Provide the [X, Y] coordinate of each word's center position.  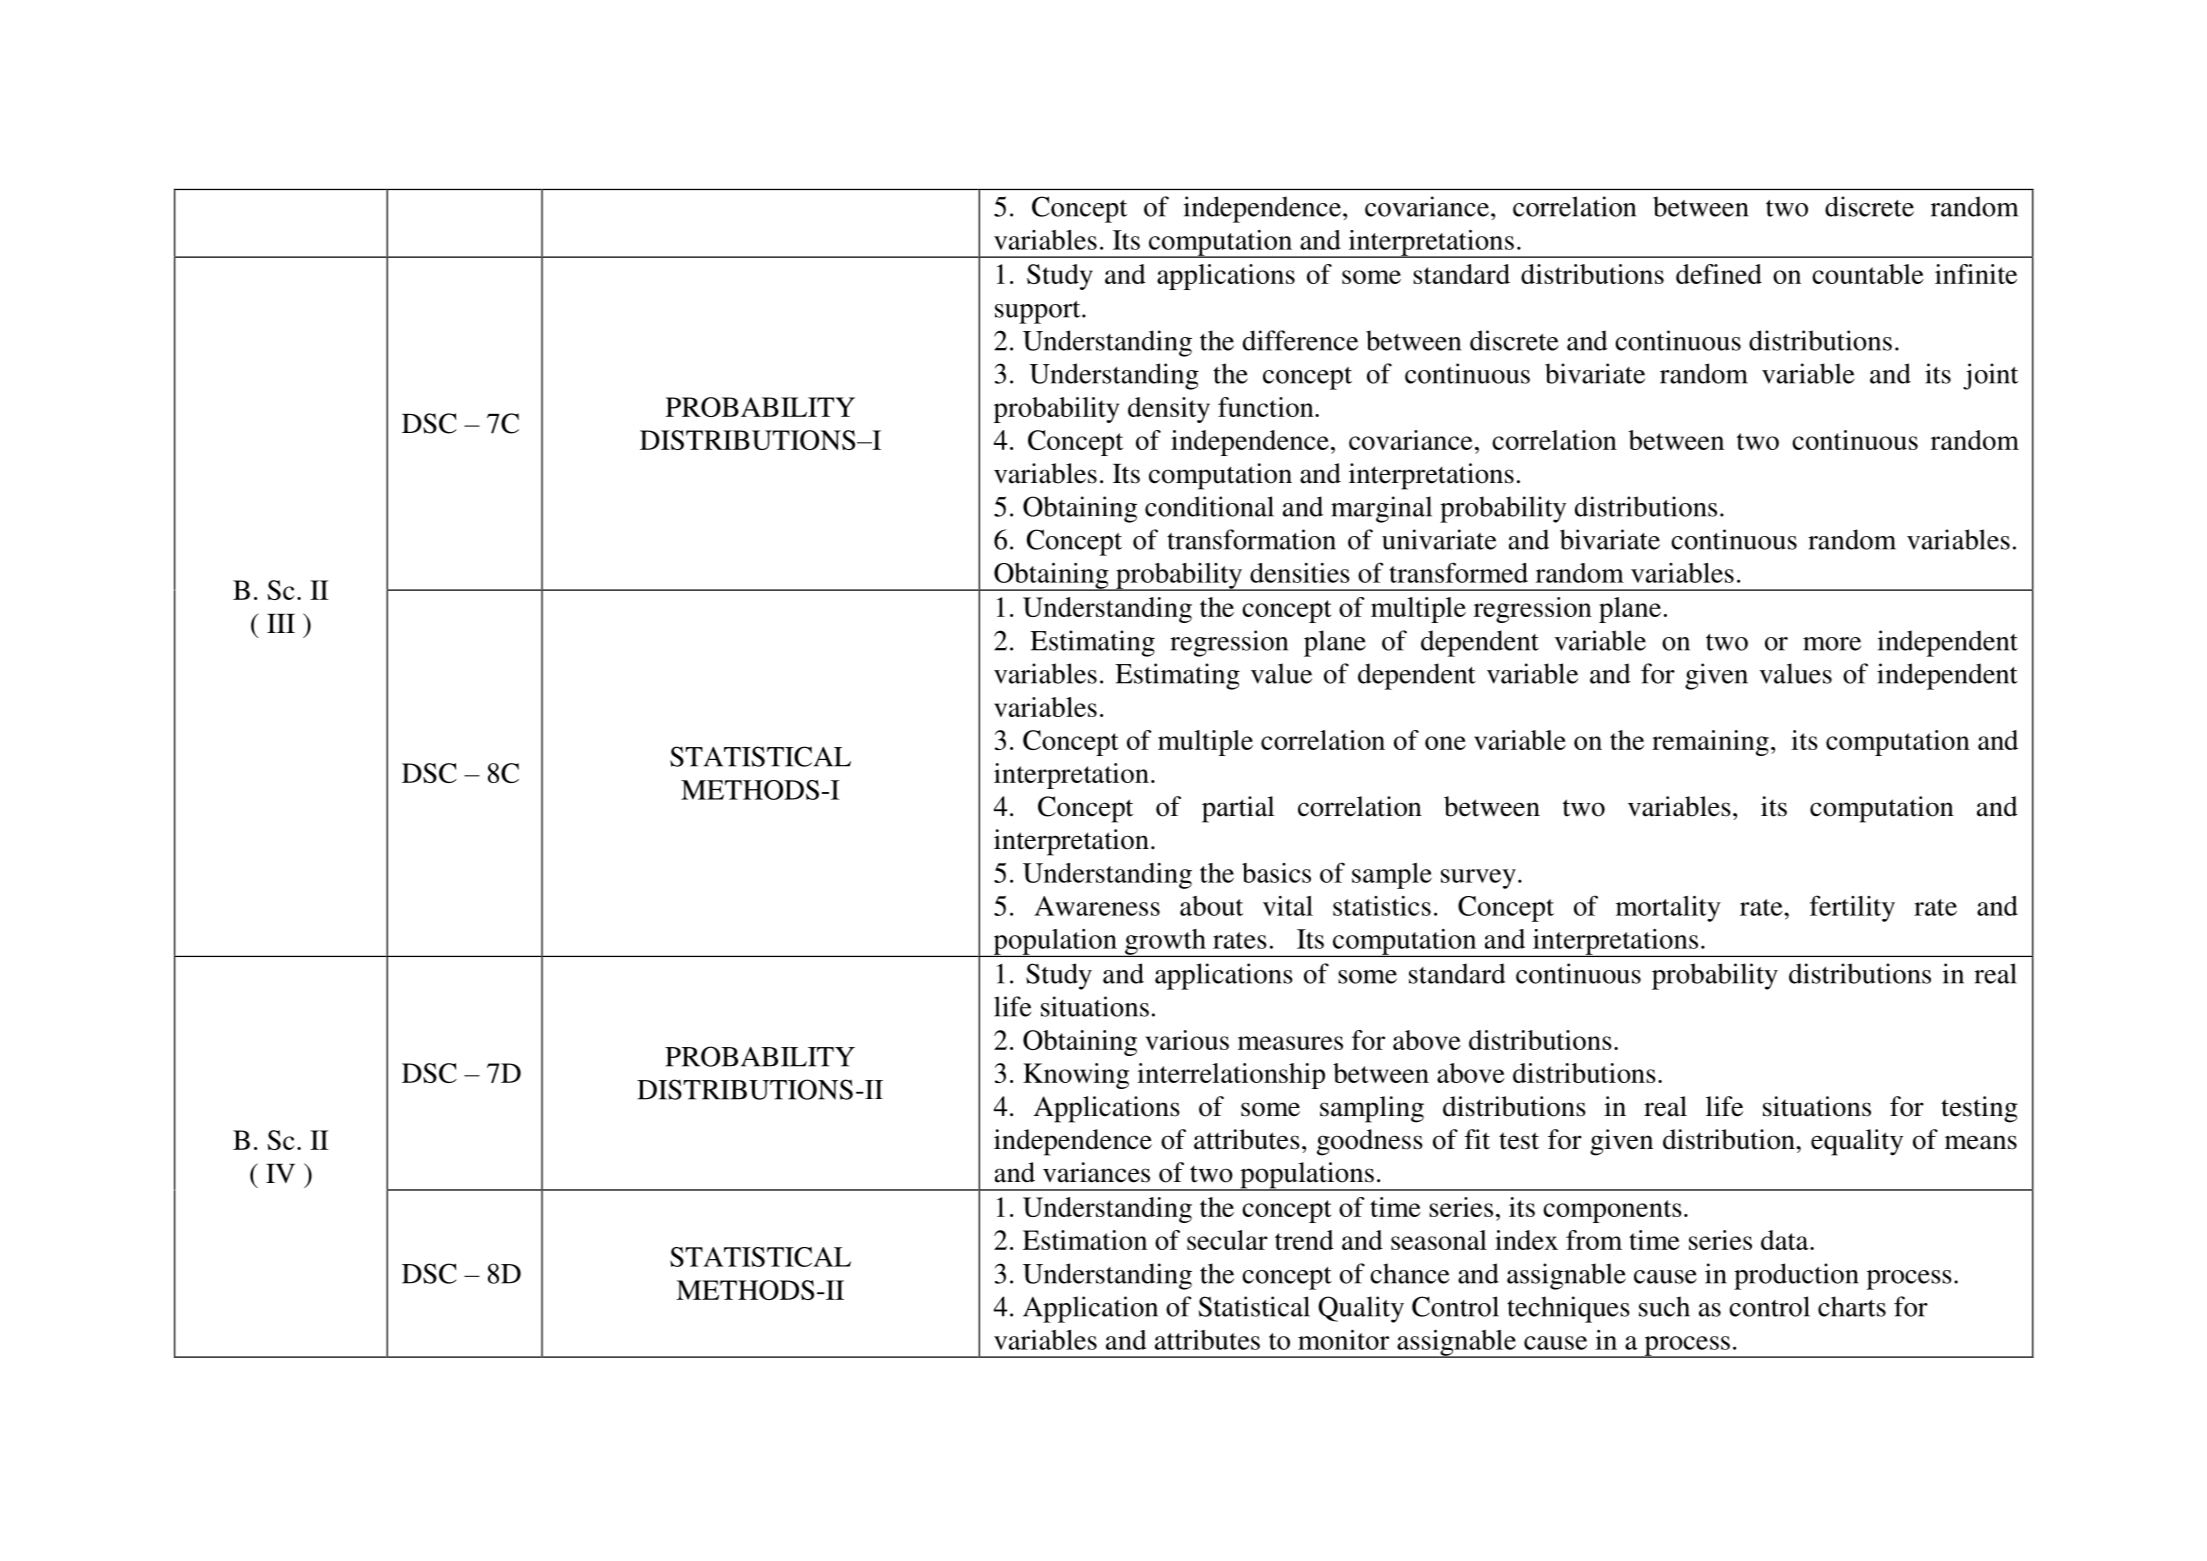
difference [1300, 340]
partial [1238, 809]
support [1039, 312]
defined [1719, 274]
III [281, 623]
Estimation [1085, 1240]
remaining [1710, 743]
